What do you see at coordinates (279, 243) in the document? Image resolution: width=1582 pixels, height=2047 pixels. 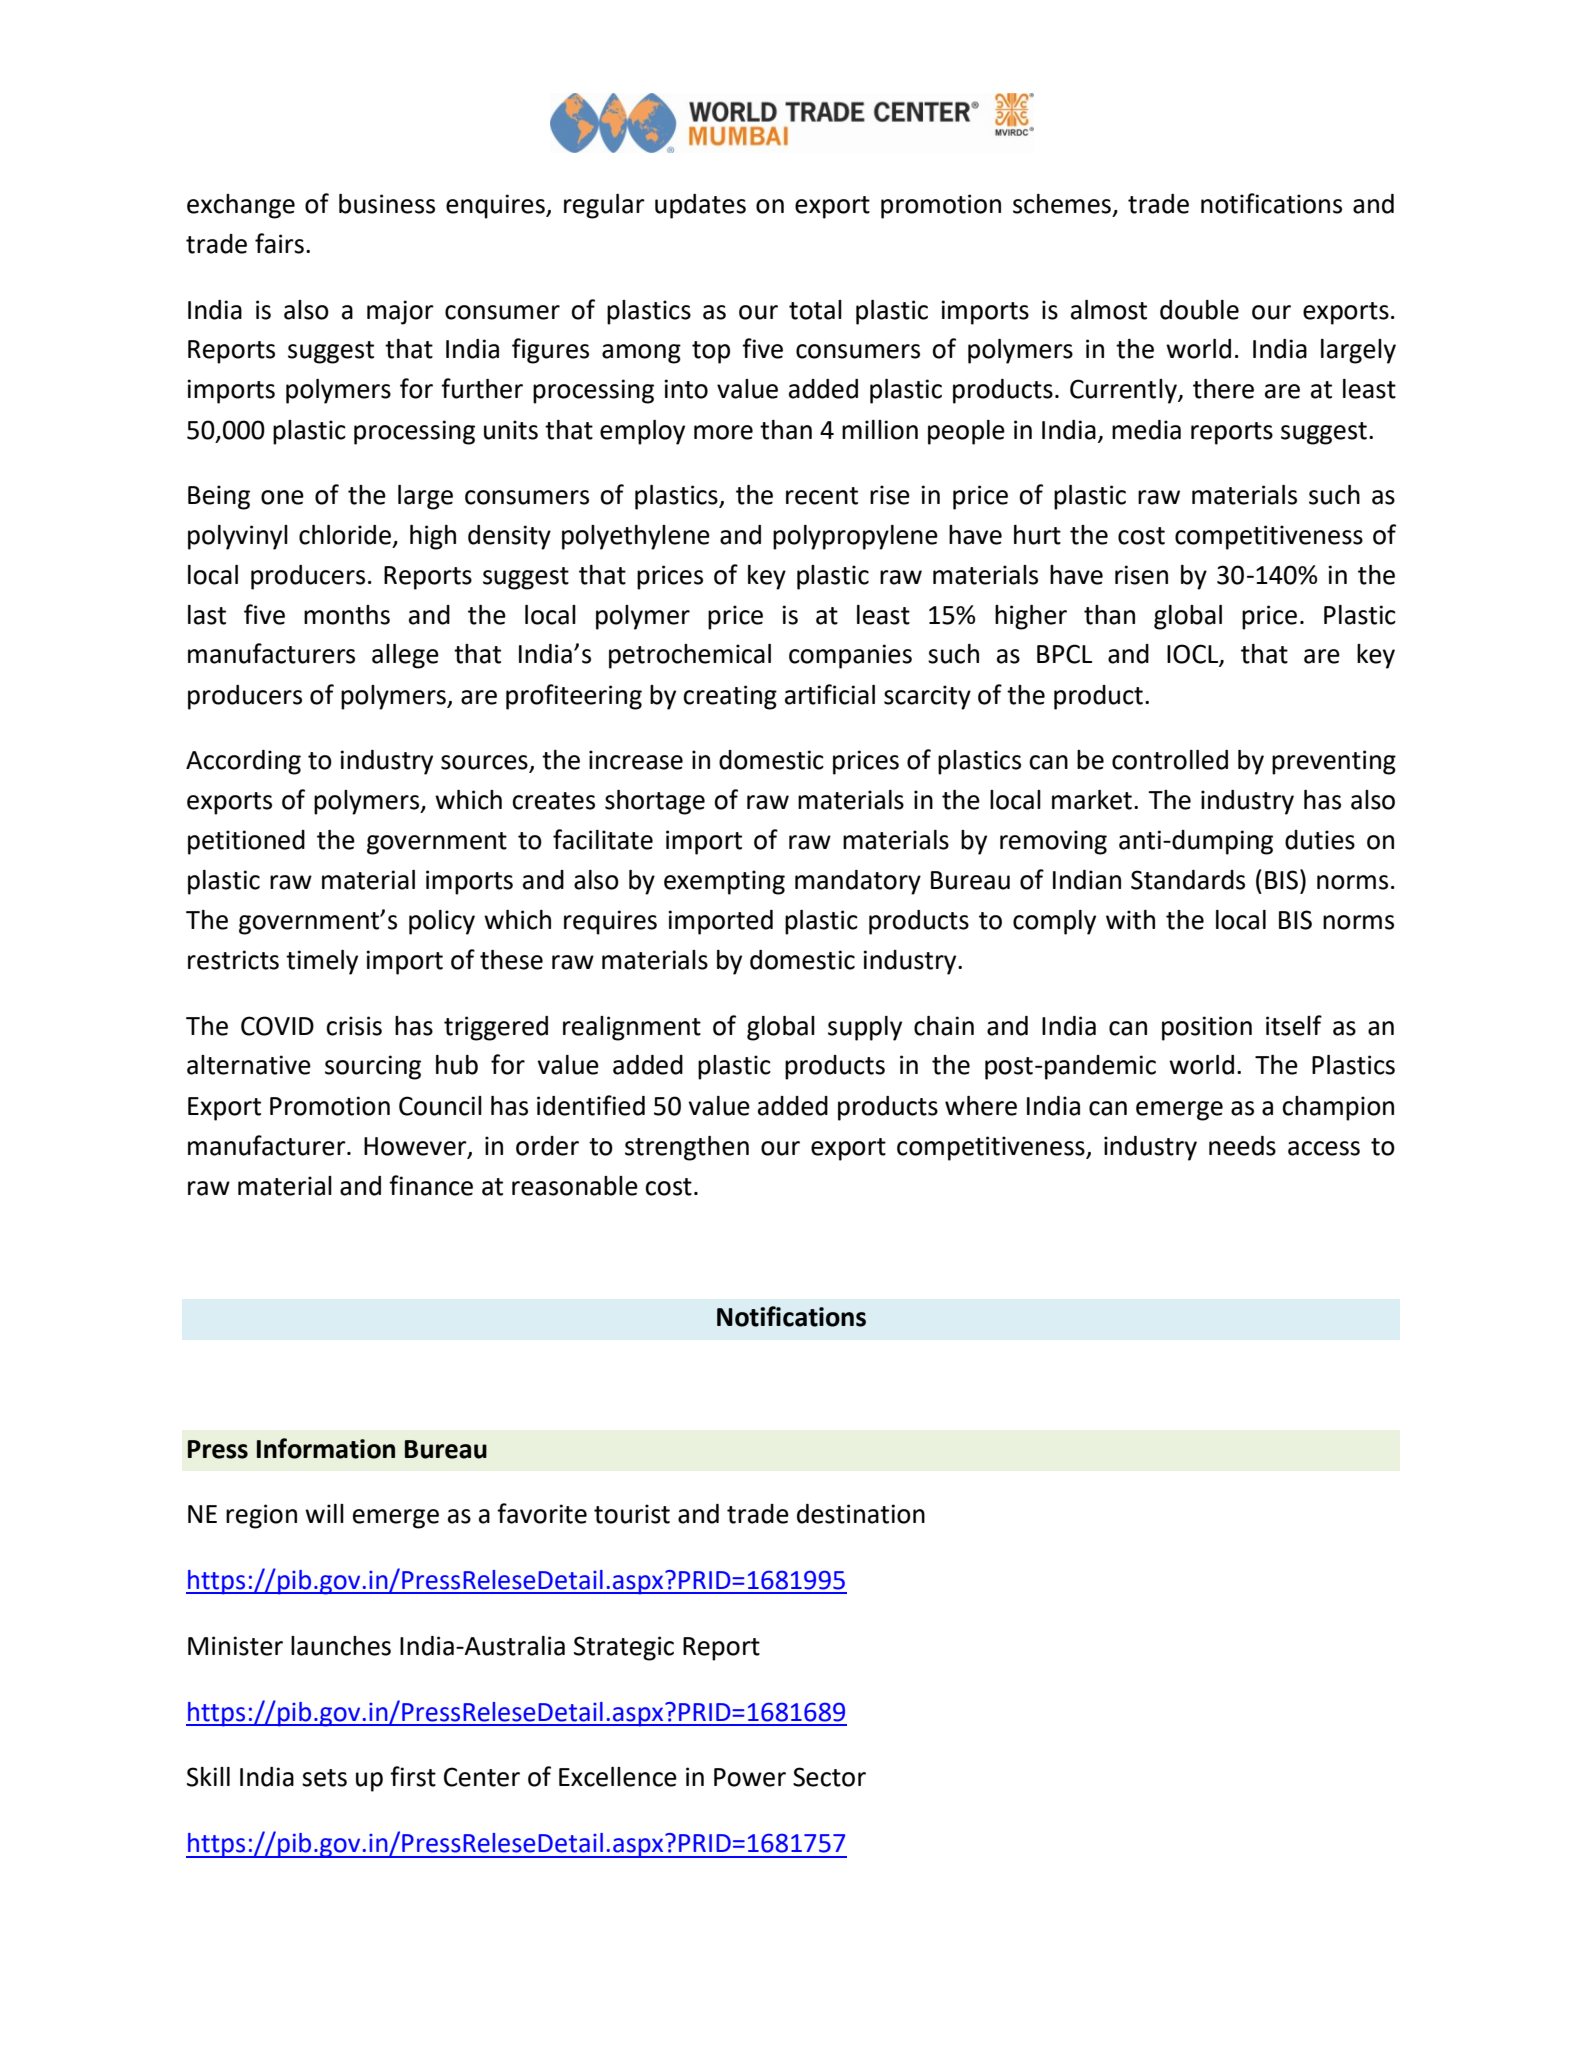 I see `fairs` at bounding box center [279, 243].
